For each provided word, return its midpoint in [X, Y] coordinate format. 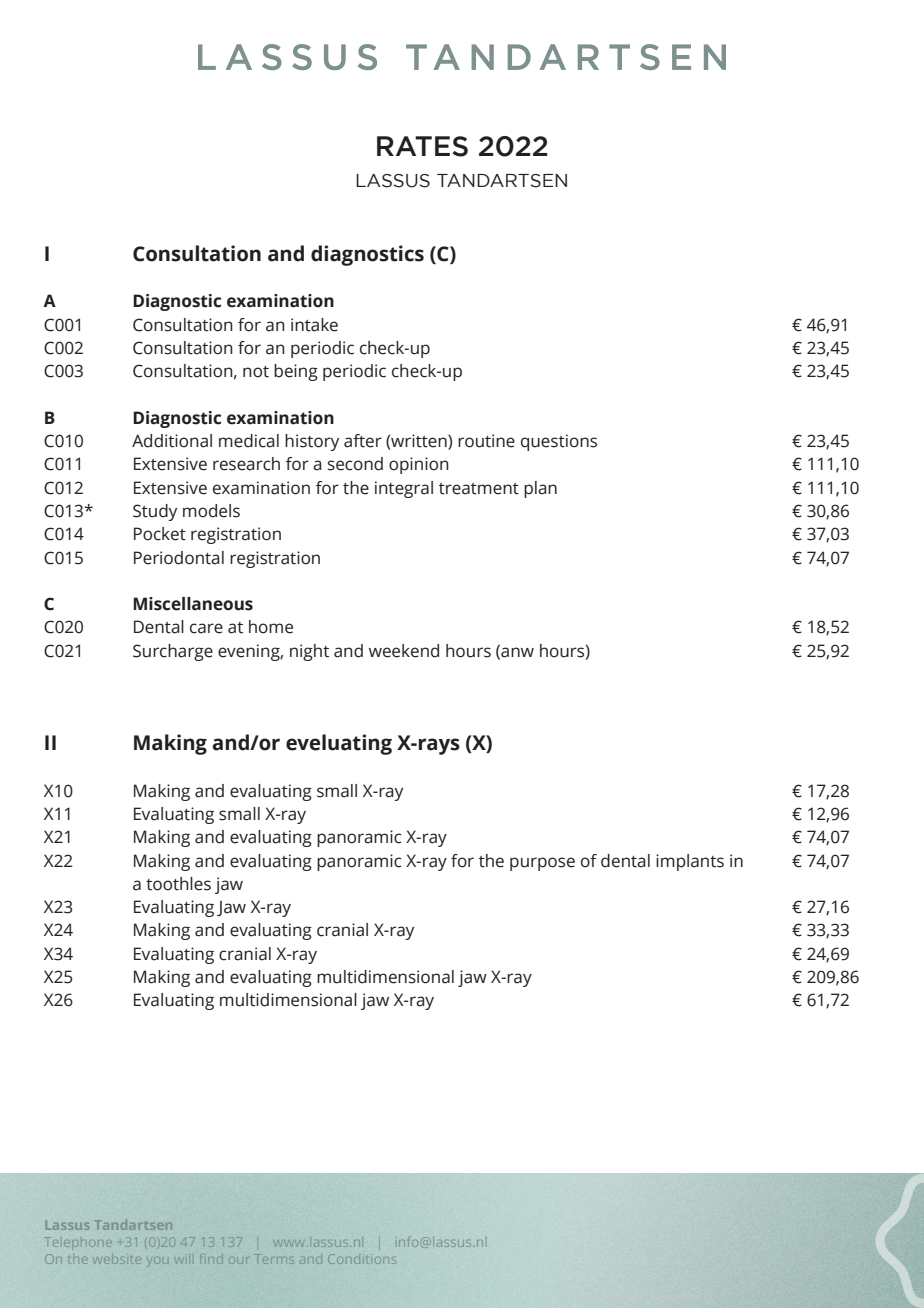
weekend [404, 651]
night [309, 652]
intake [314, 325]
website [117, 1260]
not [256, 372]
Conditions [361, 1259]
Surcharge [173, 652]
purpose [542, 864]
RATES [422, 146]
